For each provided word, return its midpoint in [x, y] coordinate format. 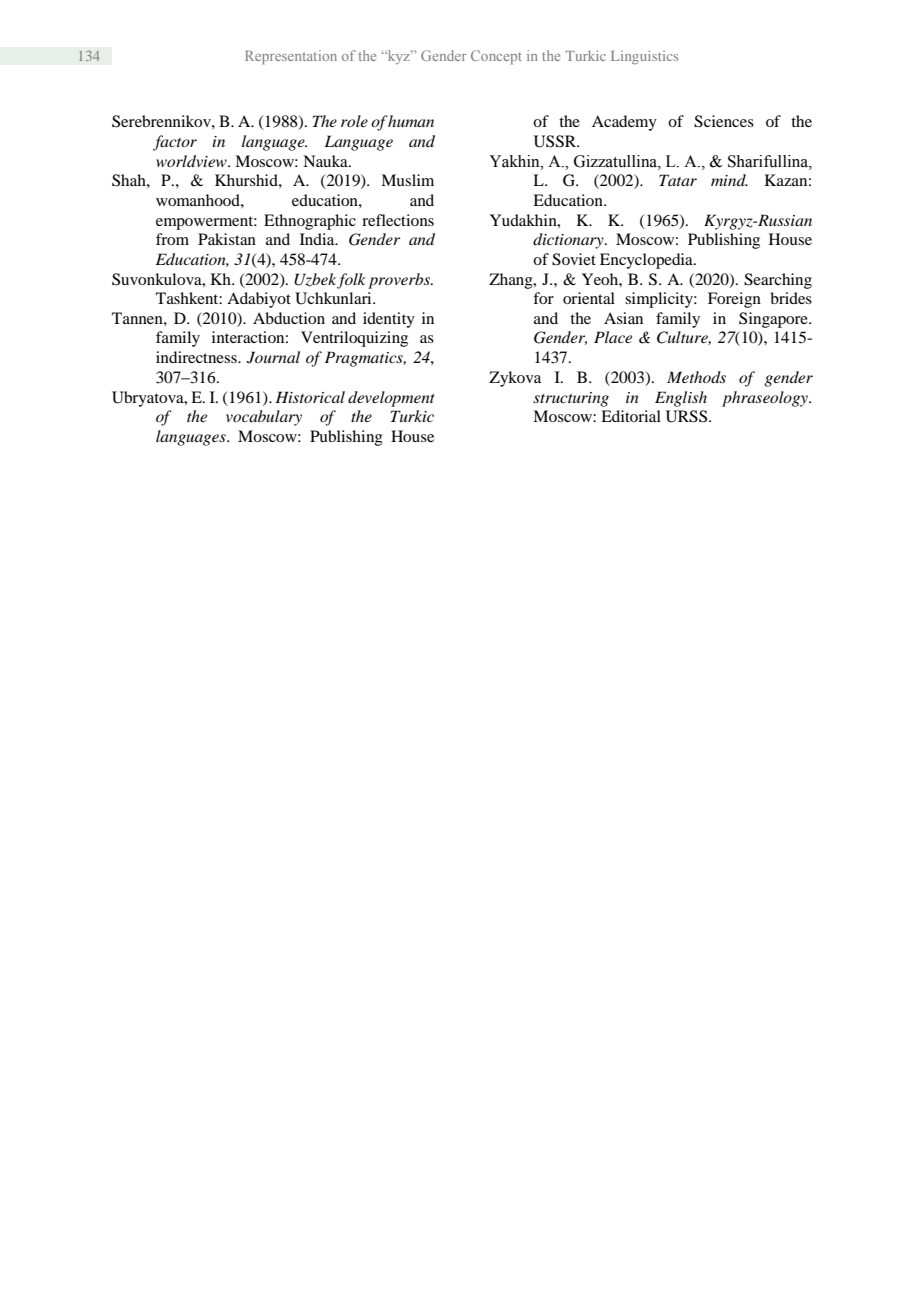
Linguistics [644, 57]
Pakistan [227, 239]
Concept [496, 57]
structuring [571, 399]
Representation [291, 57]
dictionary [569, 241]
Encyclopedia [647, 261]
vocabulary [264, 418]
